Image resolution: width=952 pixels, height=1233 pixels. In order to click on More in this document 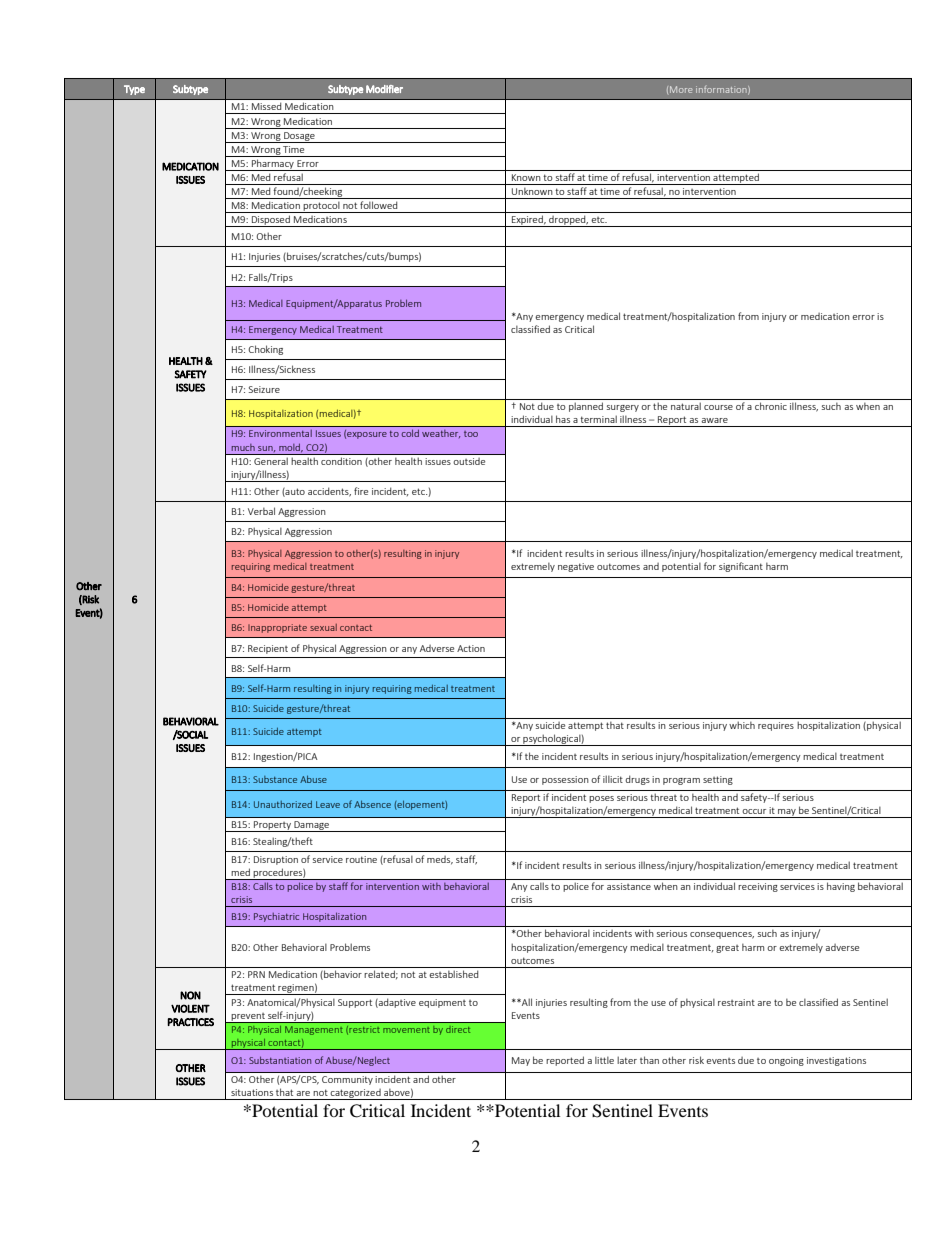, I will do `click(681, 89)`.
